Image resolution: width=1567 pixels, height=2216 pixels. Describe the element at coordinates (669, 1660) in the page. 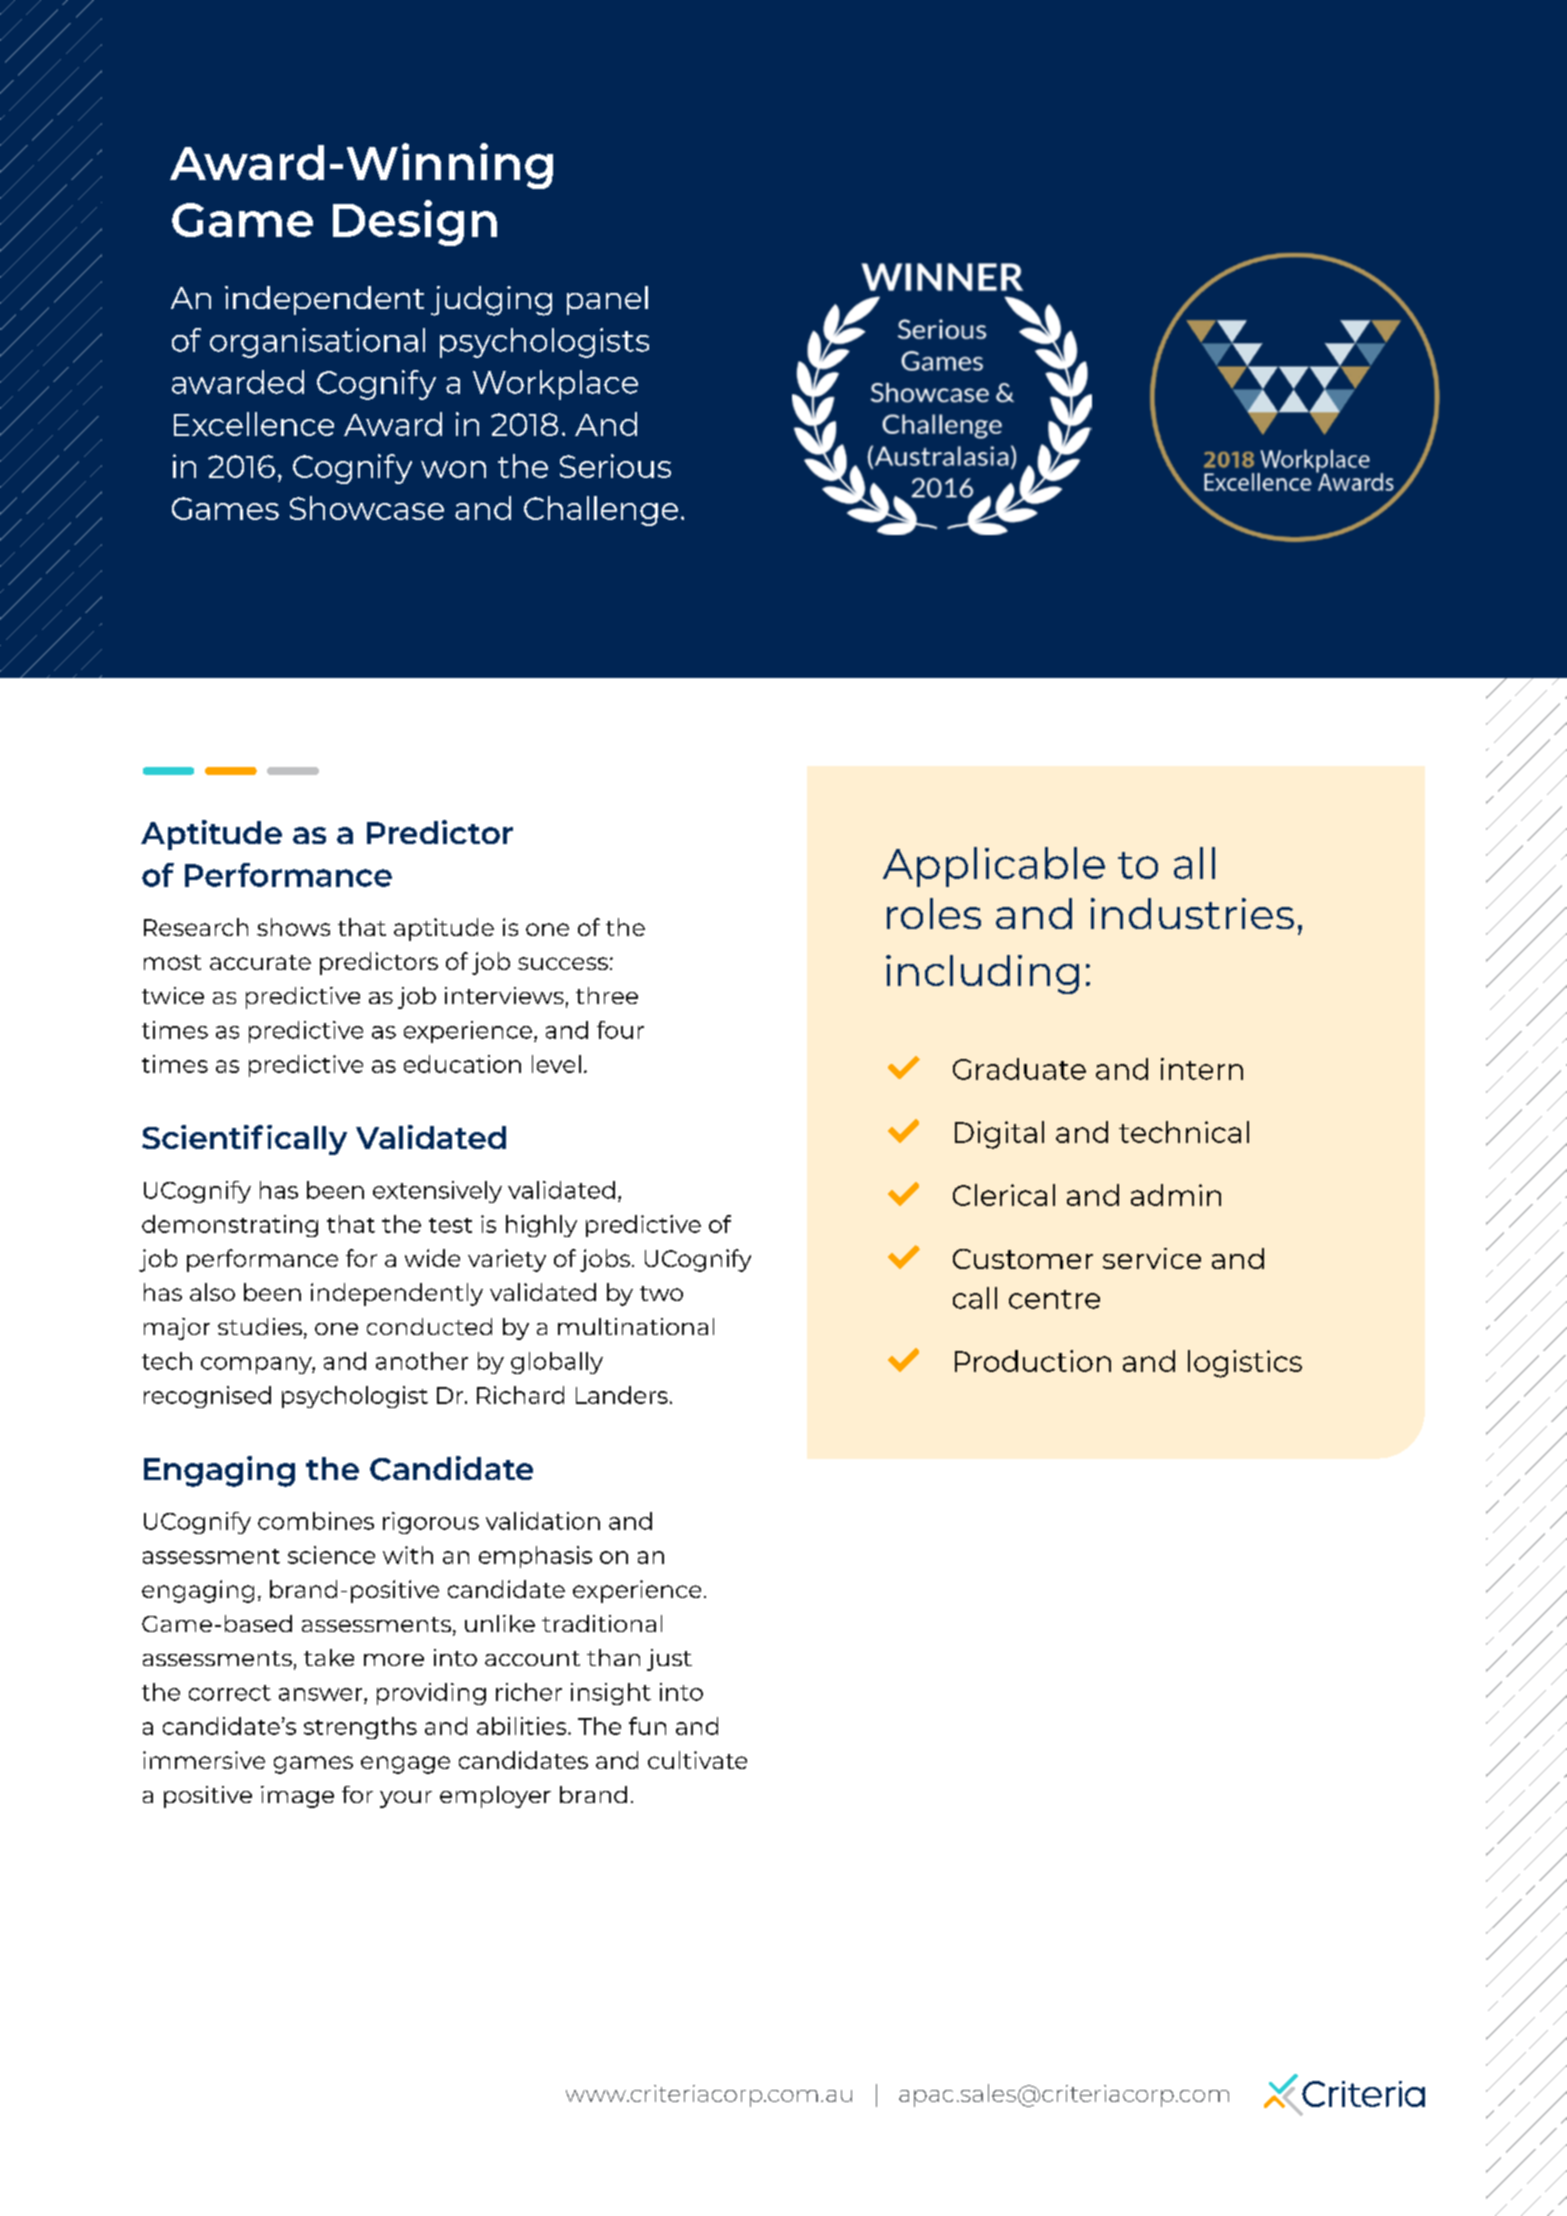

I see `just` at that location.
